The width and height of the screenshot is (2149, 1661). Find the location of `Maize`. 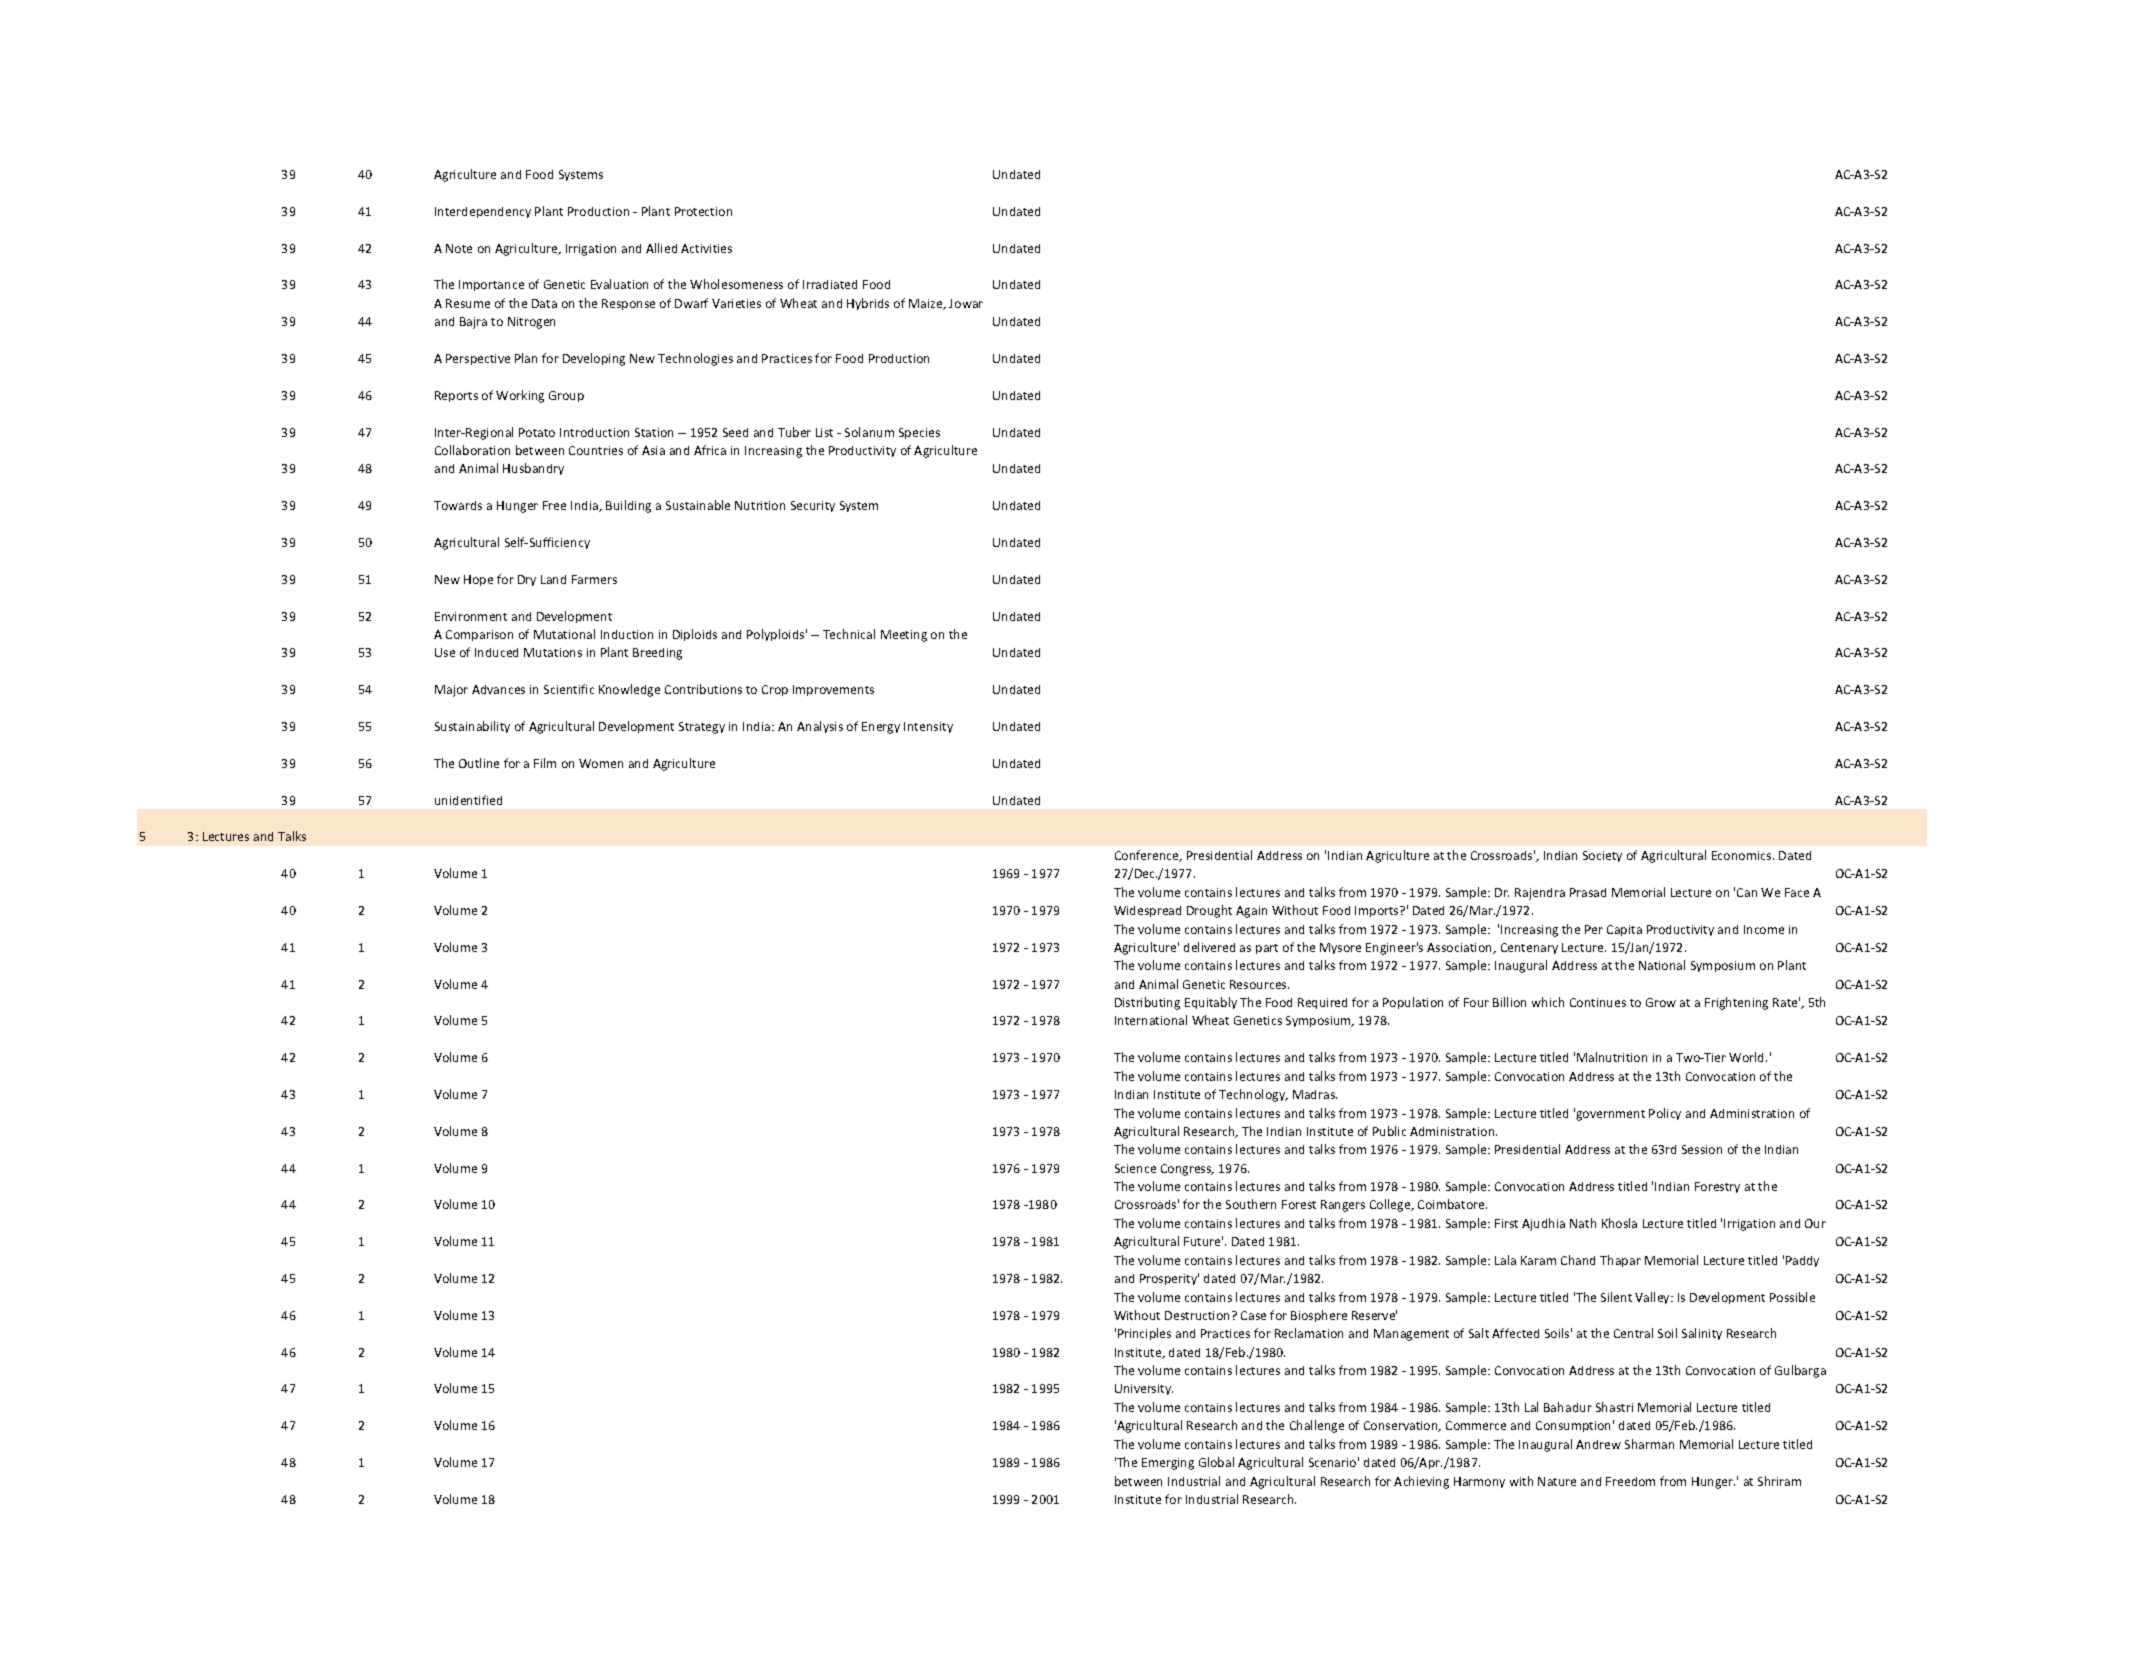

Maize is located at coordinates (927, 304).
